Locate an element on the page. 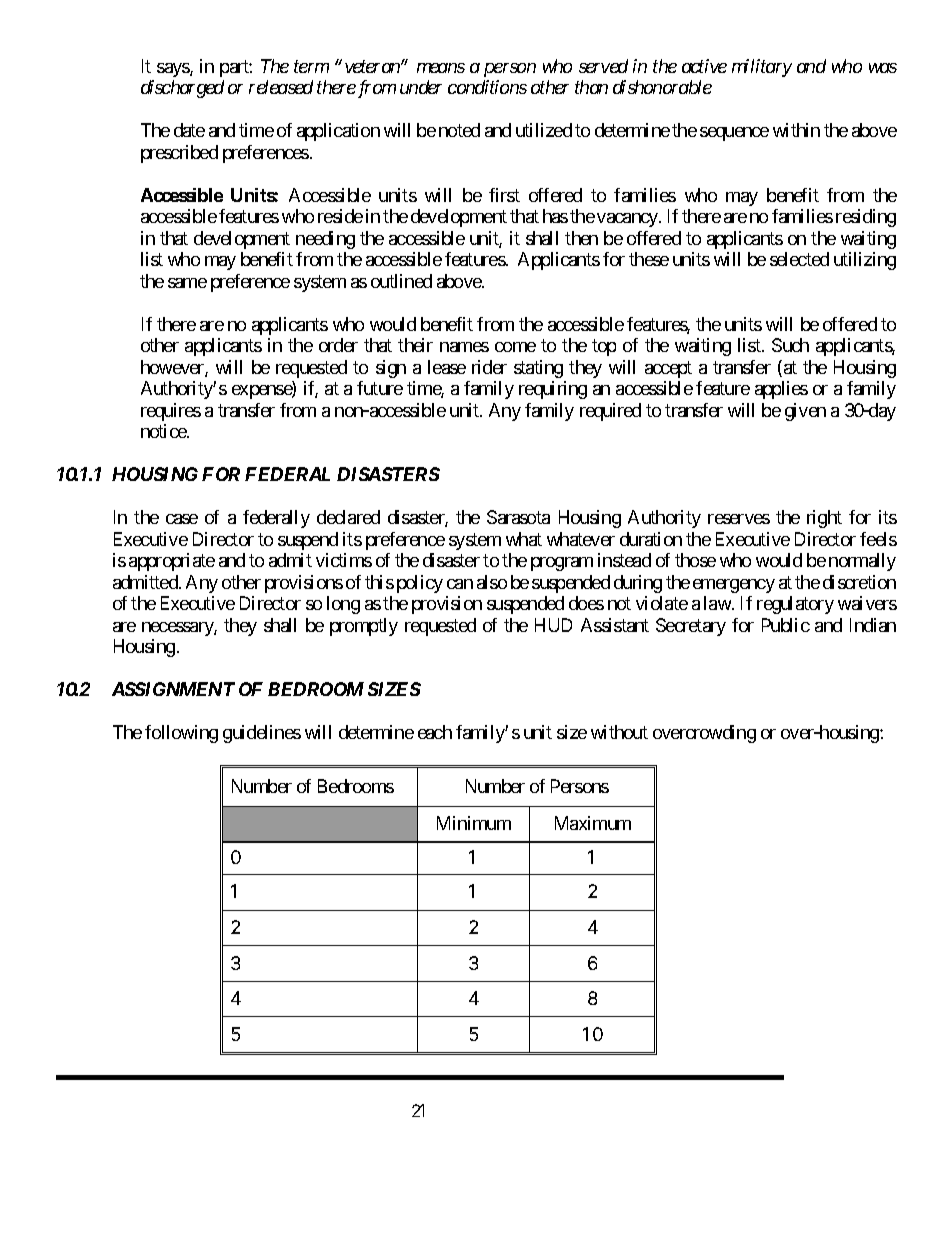  guidelines is located at coordinates (262, 734).
